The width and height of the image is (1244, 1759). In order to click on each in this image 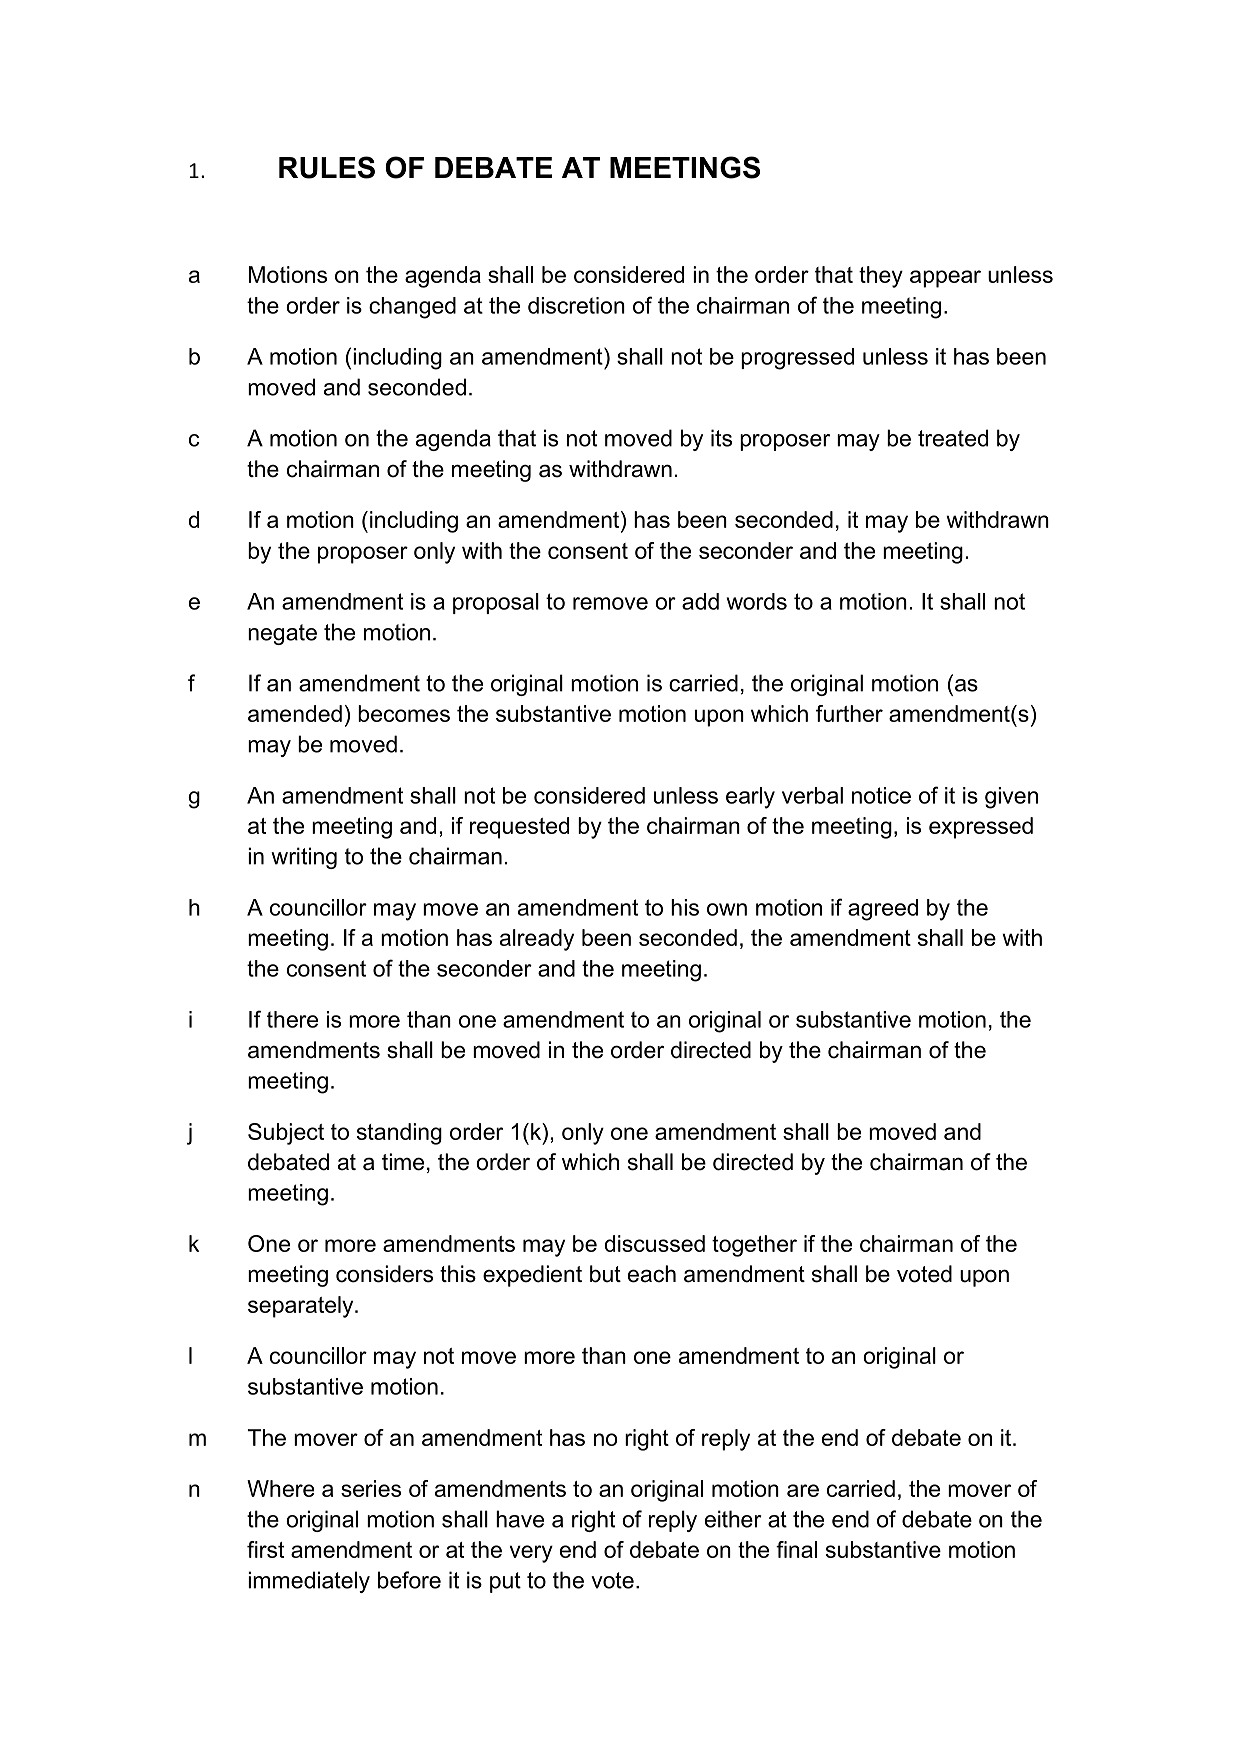, I will do `click(652, 1274)`.
